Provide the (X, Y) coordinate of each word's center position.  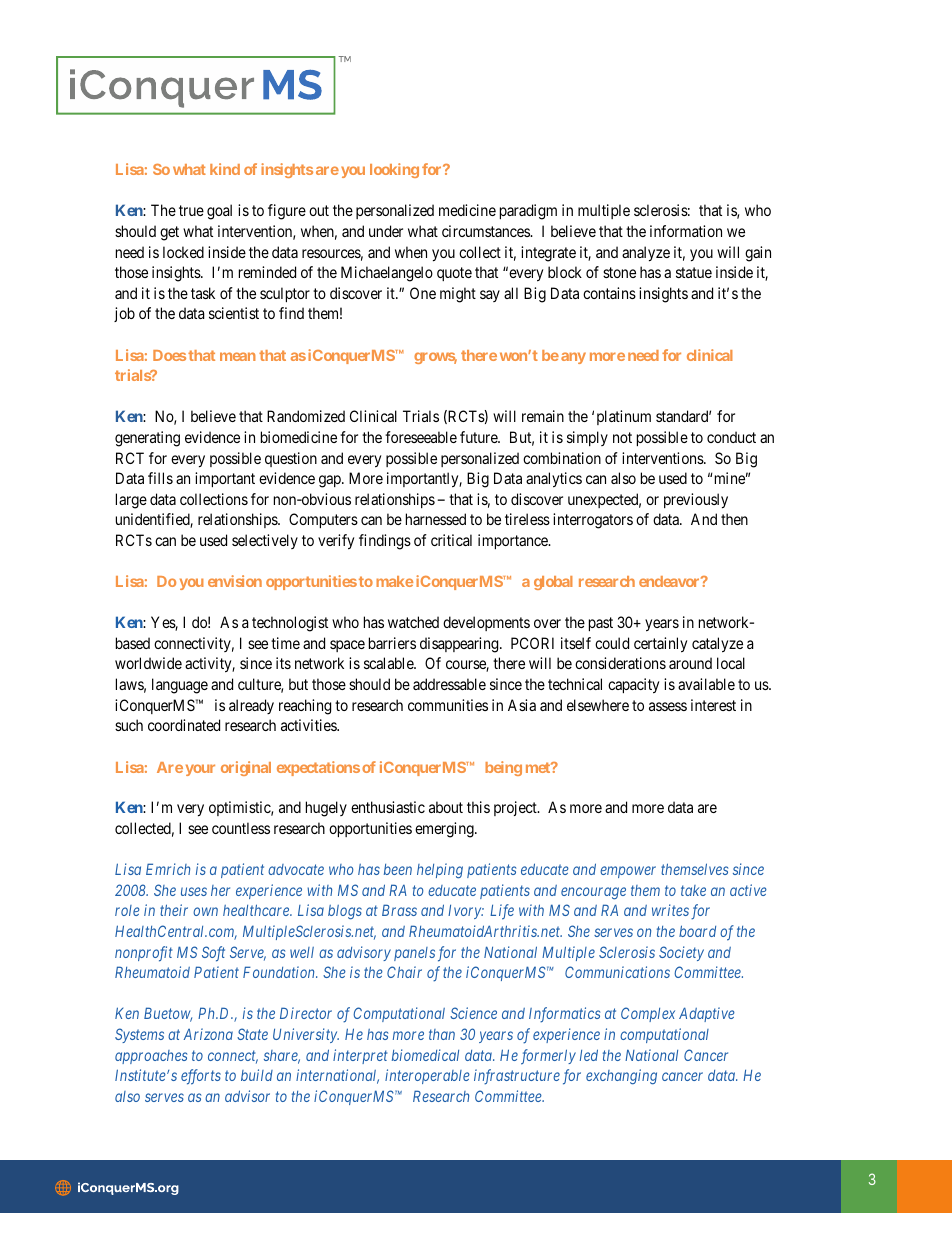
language (180, 686)
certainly (660, 645)
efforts (201, 1077)
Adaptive (707, 1014)
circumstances (486, 231)
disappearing (460, 645)
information (686, 231)
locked (183, 252)
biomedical (425, 1055)
